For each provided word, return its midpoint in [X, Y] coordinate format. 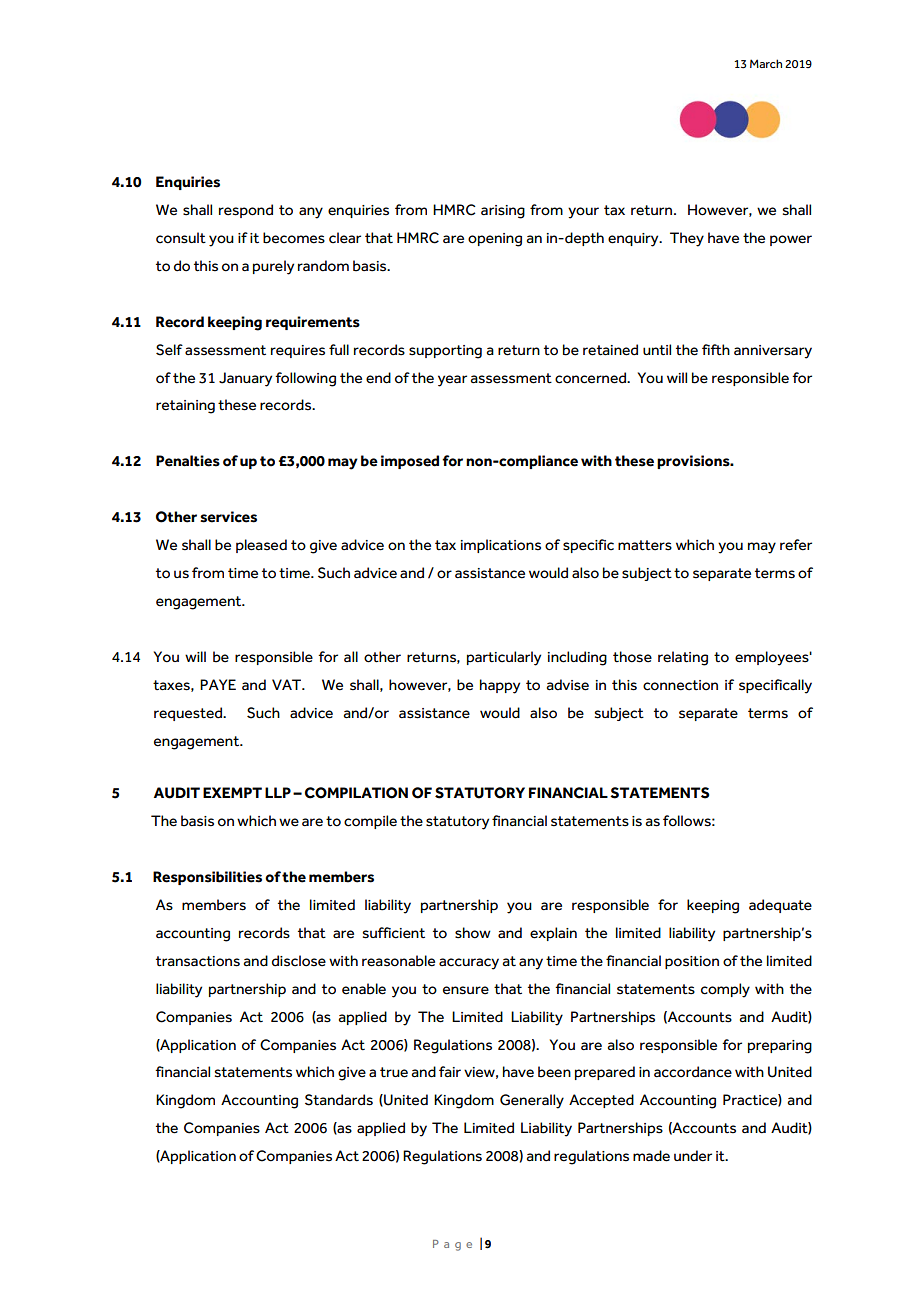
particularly [504, 658]
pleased [261, 546]
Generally [532, 1101]
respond [246, 211]
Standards [339, 1100]
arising [503, 212]
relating [683, 658]
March [766, 63]
